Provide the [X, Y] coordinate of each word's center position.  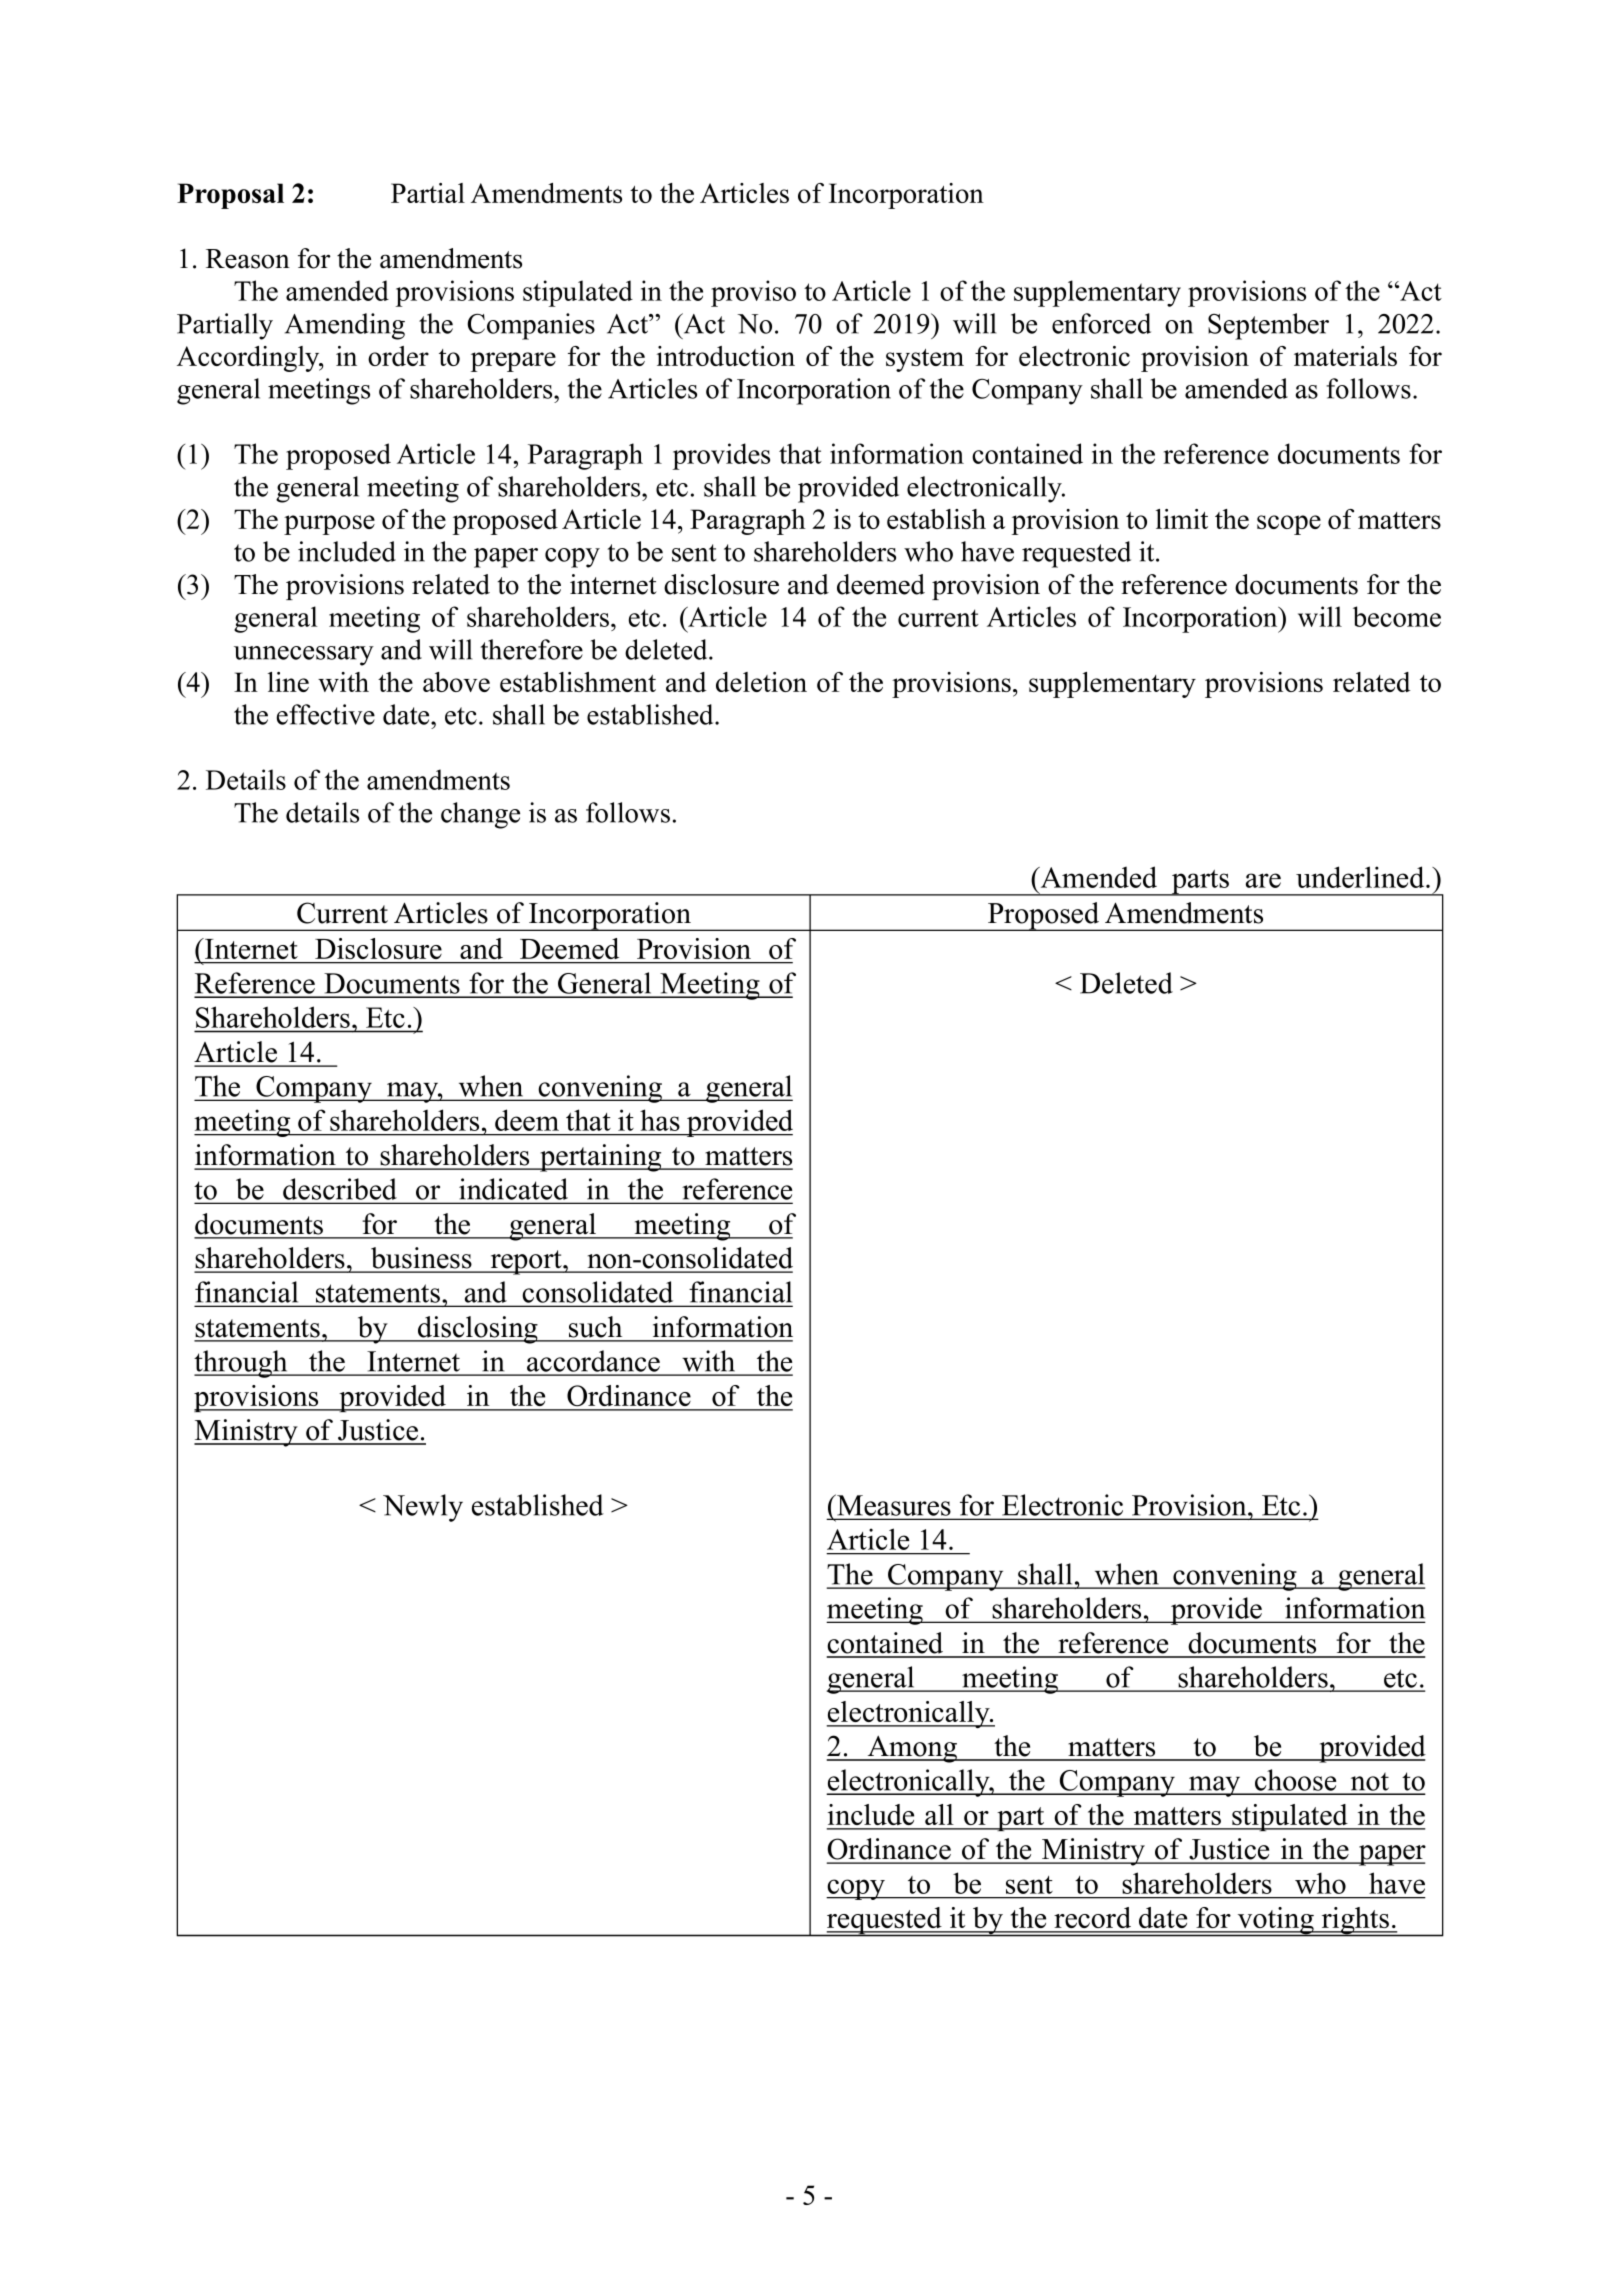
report [526, 1262]
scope [1289, 525]
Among [912, 1749]
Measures [893, 1505]
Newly [423, 1508]
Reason [248, 259]
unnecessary [304, 656]
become [1397, 616]
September [1268, 326]
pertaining [601, 1158]
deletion [761, 682]
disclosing [478, 1330]
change [480, 815]
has [660, 1120]
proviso [753, 293]
